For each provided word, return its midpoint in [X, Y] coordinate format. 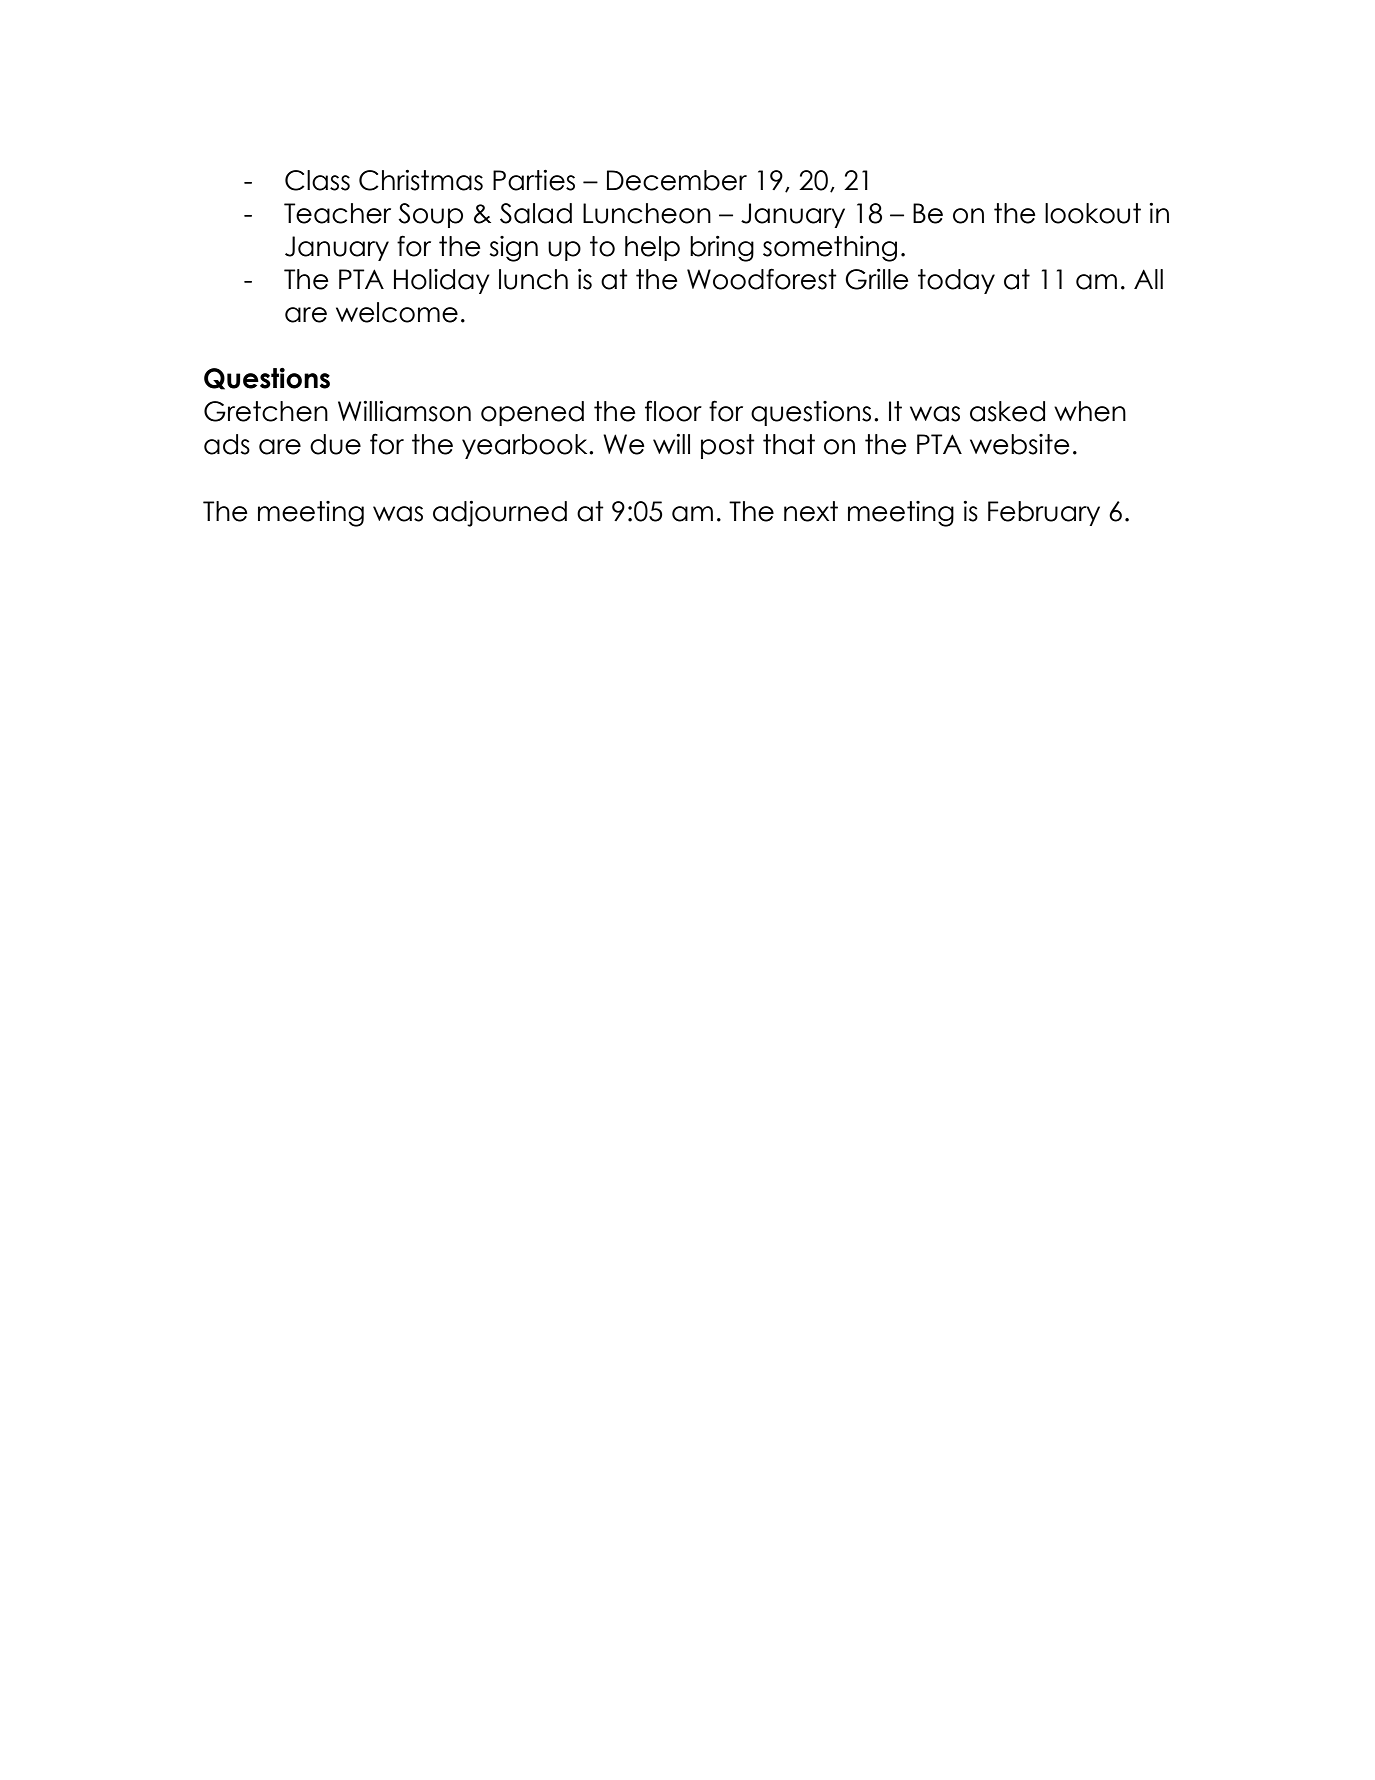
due [335, 444]
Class [317, 180]
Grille [877, 279]
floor [673, 411]
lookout [1093, 213]
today [956, 281]
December [677, 180]
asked [1007, 411]
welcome [397, 312]
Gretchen [266, 411]
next [811, 511]
